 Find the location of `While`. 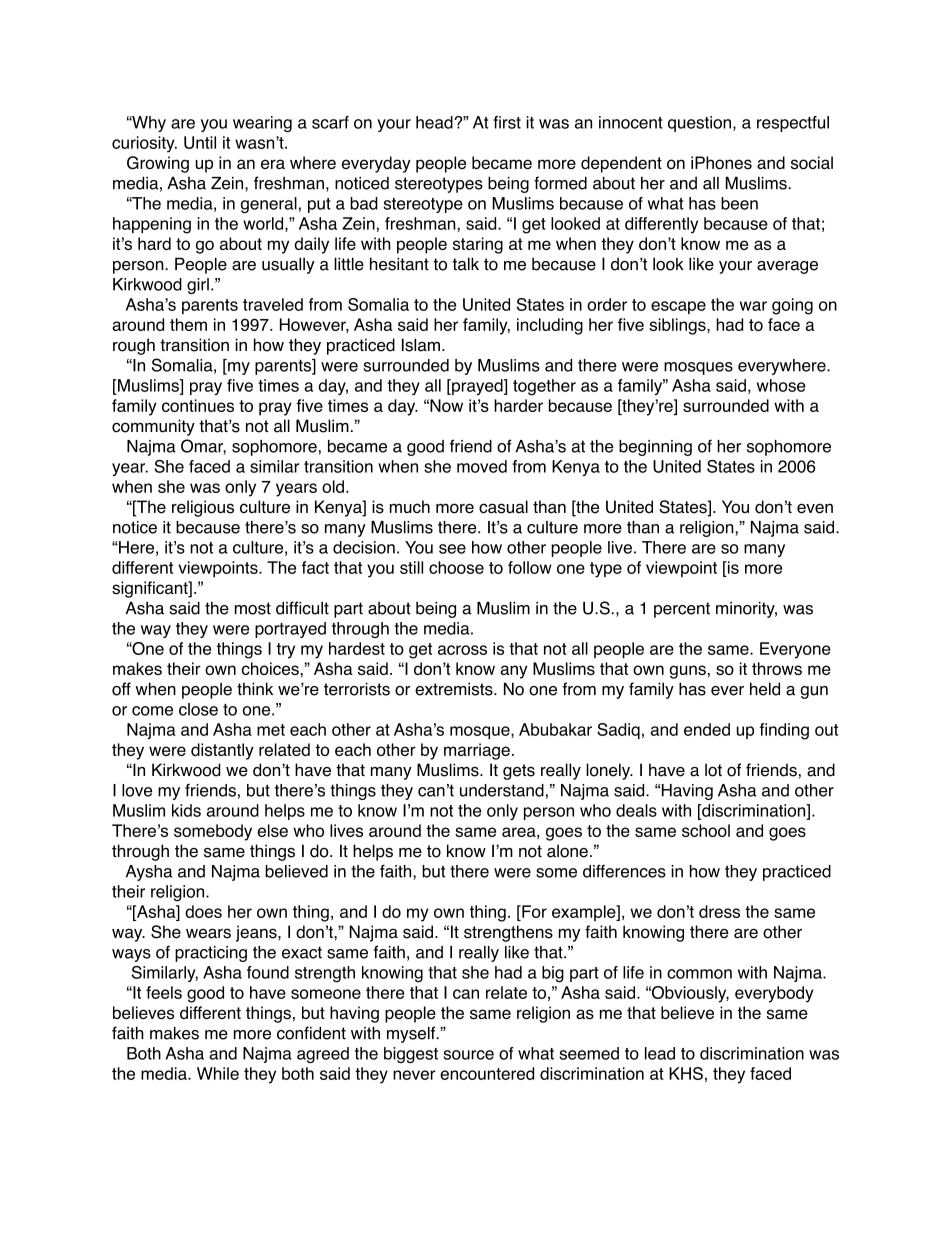

While is located at coordinates (218, 1073).
